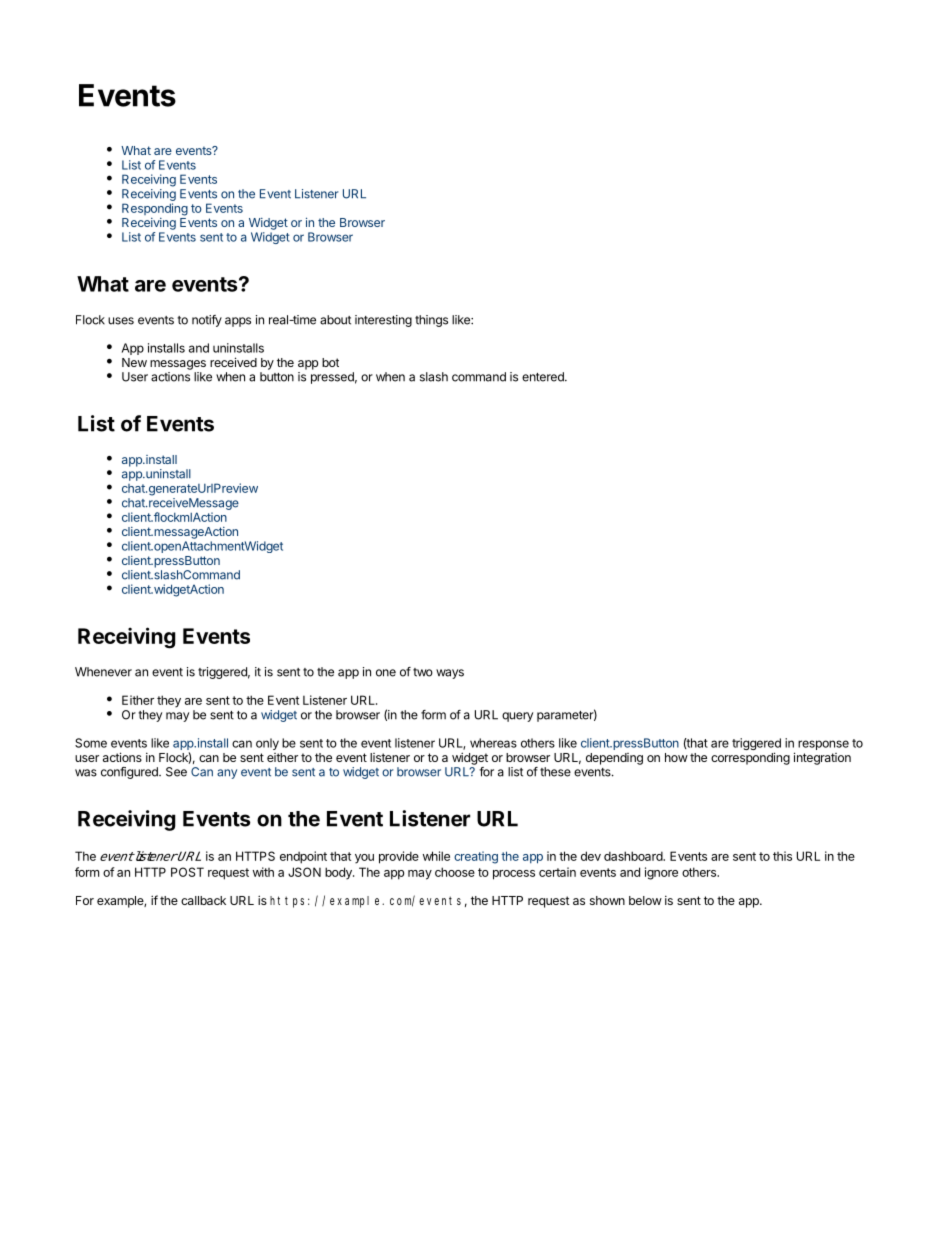 Image resolution: width=952 pixels, height=1233 pixels. I want to click on entered, so click(544, 377).
